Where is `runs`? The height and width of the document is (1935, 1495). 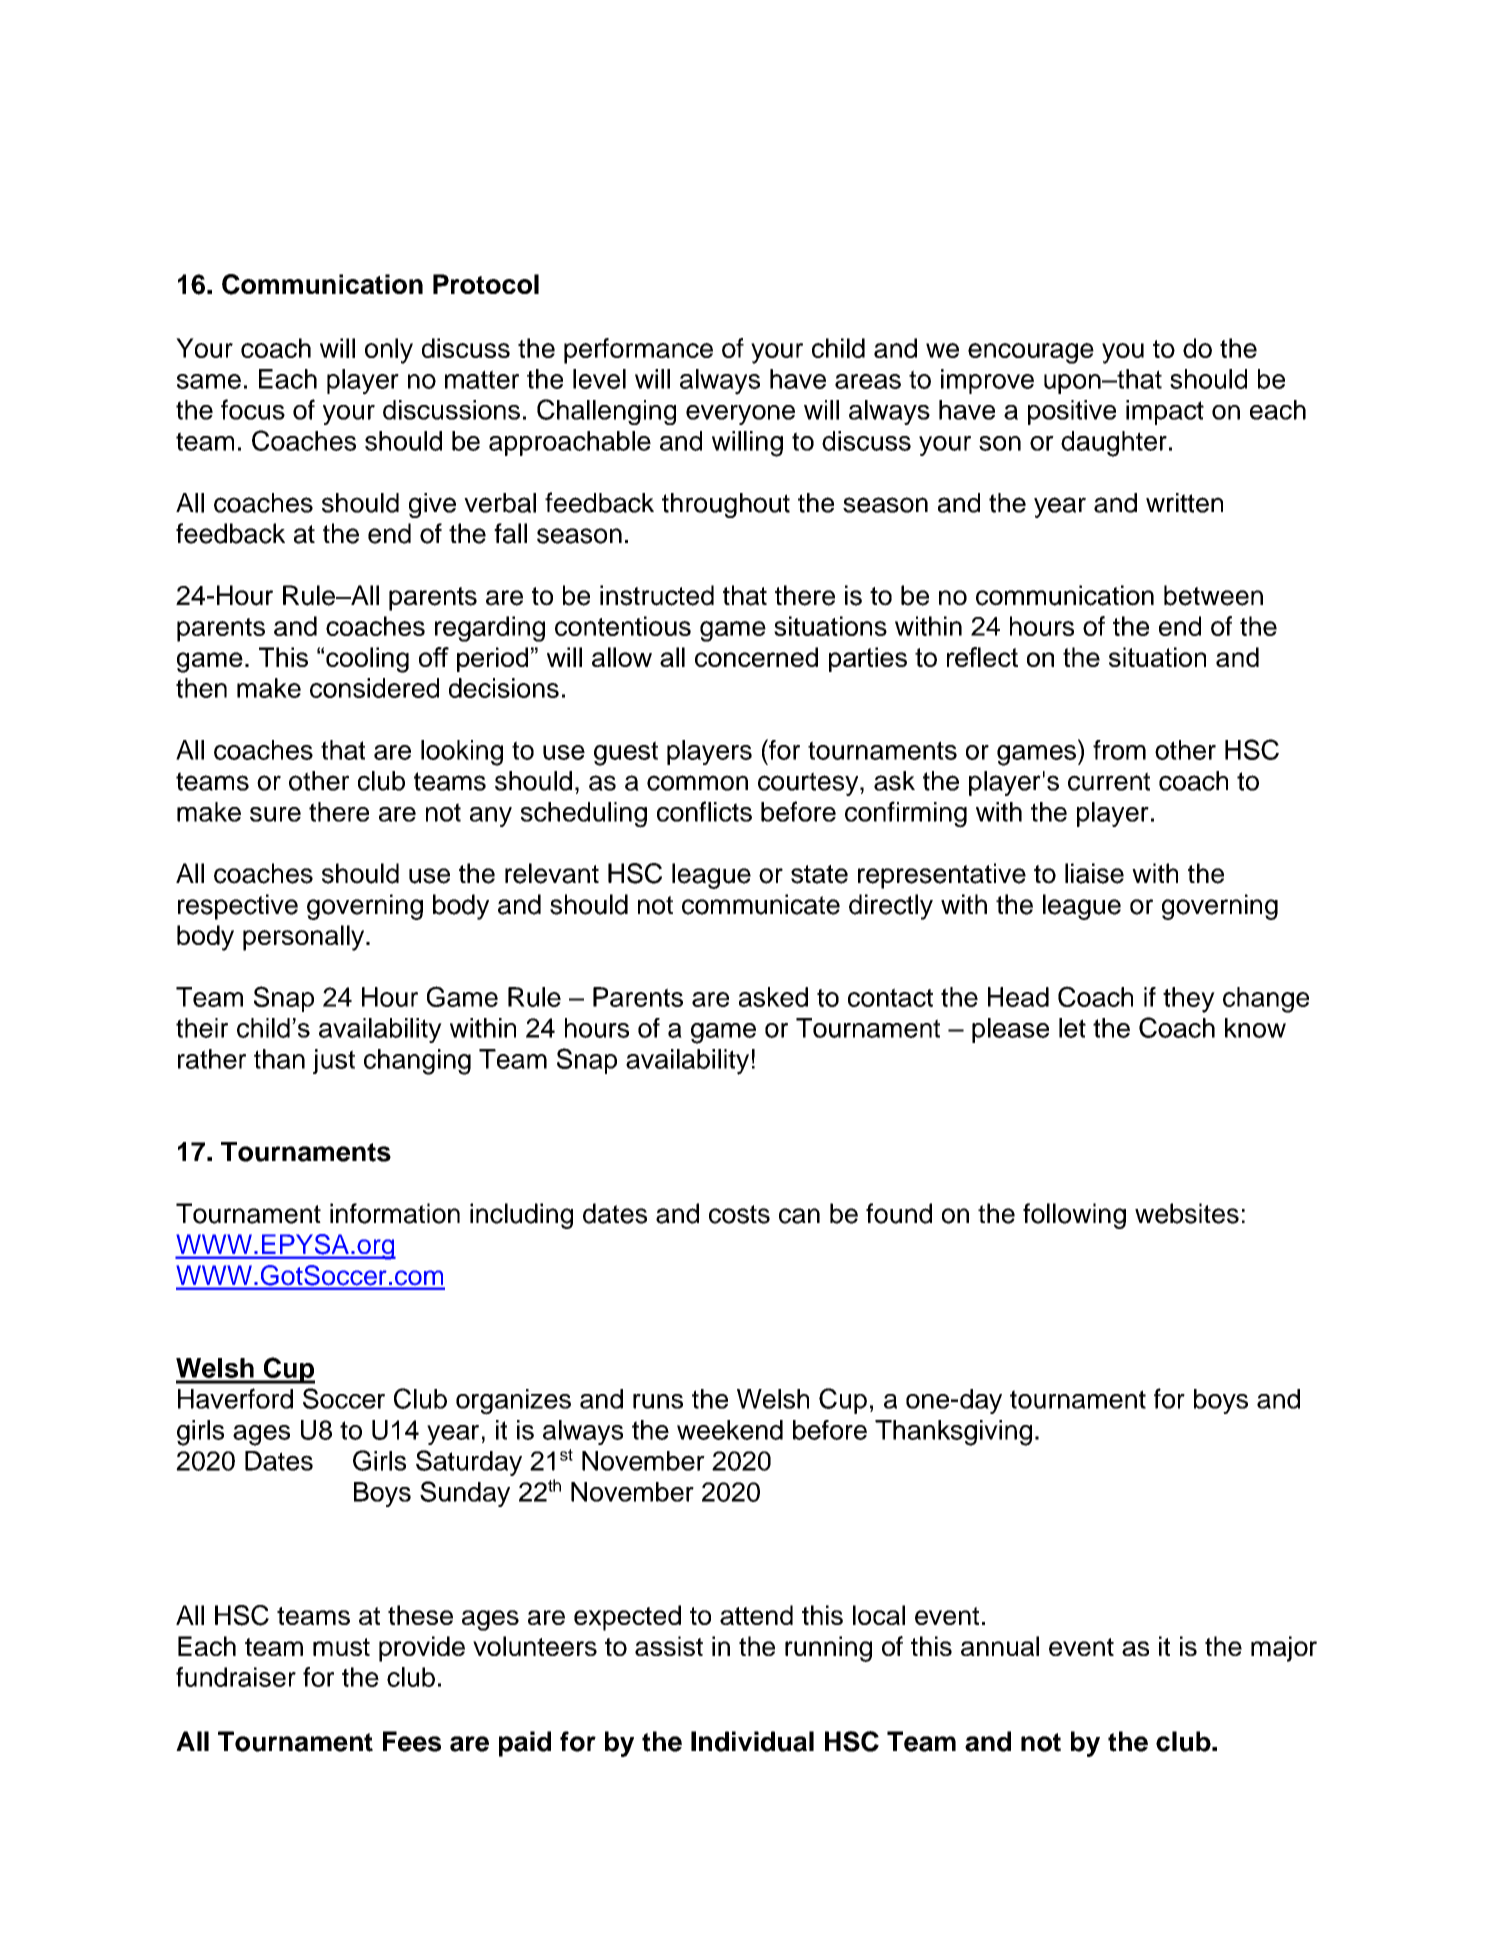 runs is located at coordinates (658, 1401).
